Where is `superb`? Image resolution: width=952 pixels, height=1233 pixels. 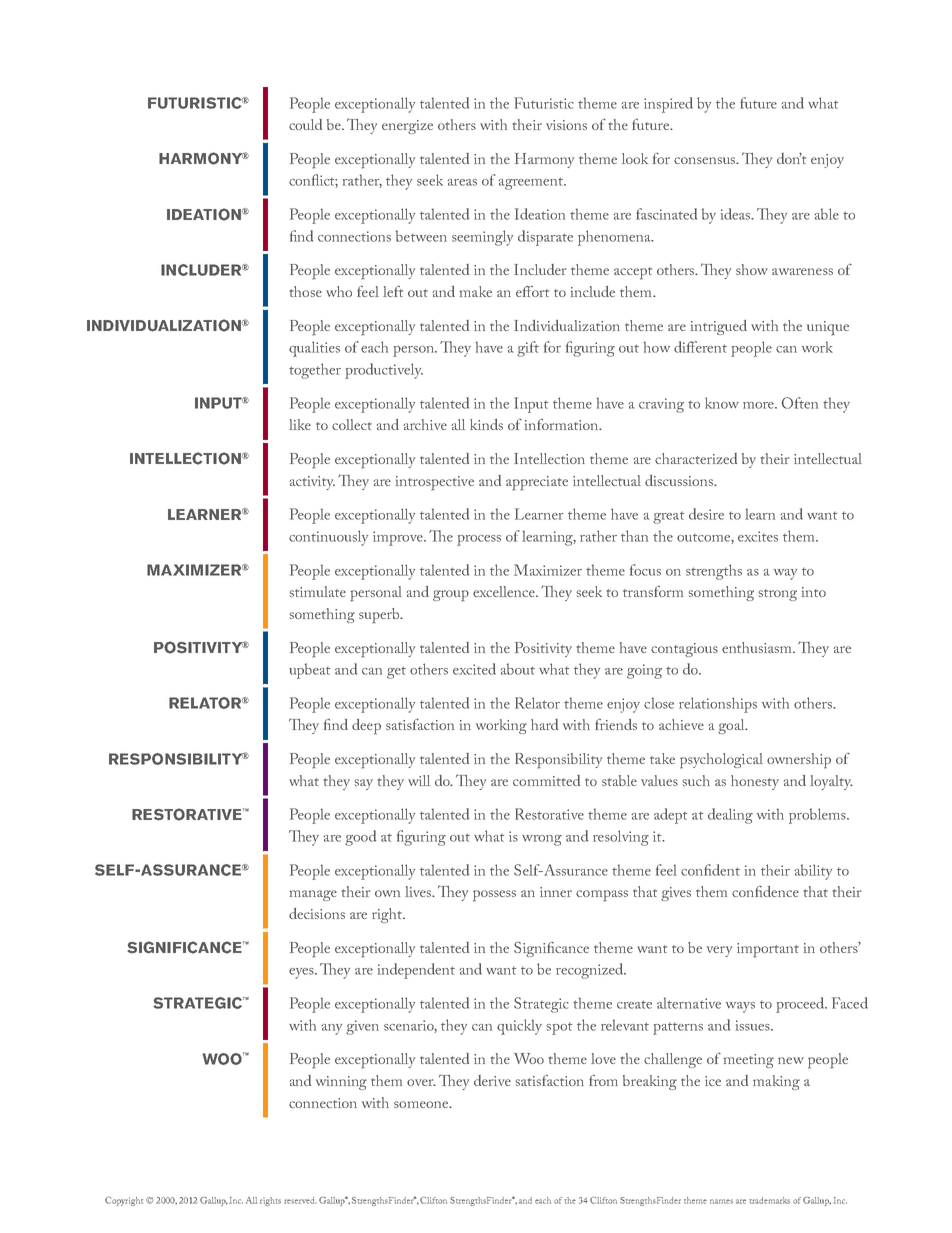 superb is located at coordinates (380, 616).
